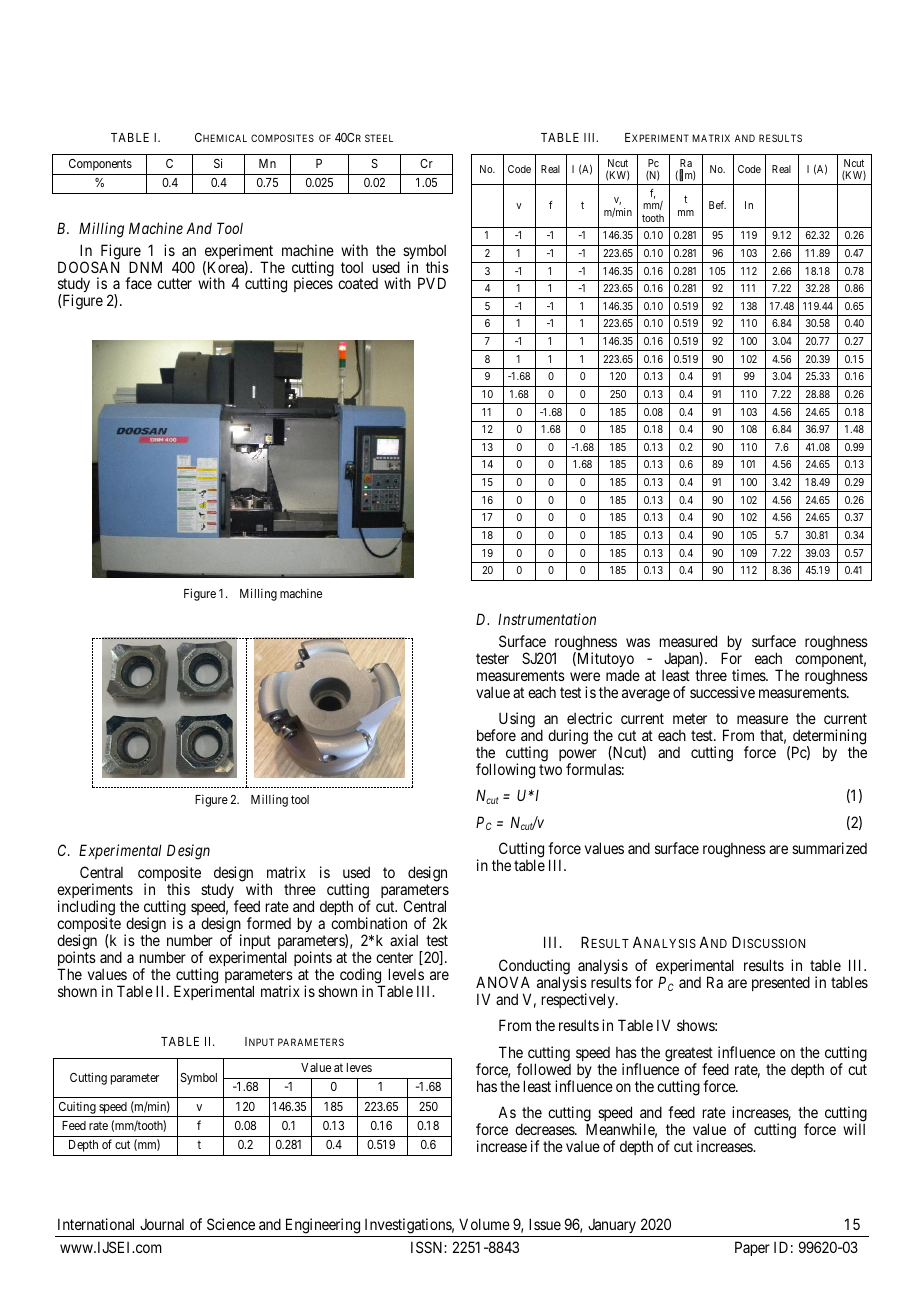 The height and width of the image is (1307, 924). Describe the element at coordinates (496, 735) in the image. I see `before` at that location.
